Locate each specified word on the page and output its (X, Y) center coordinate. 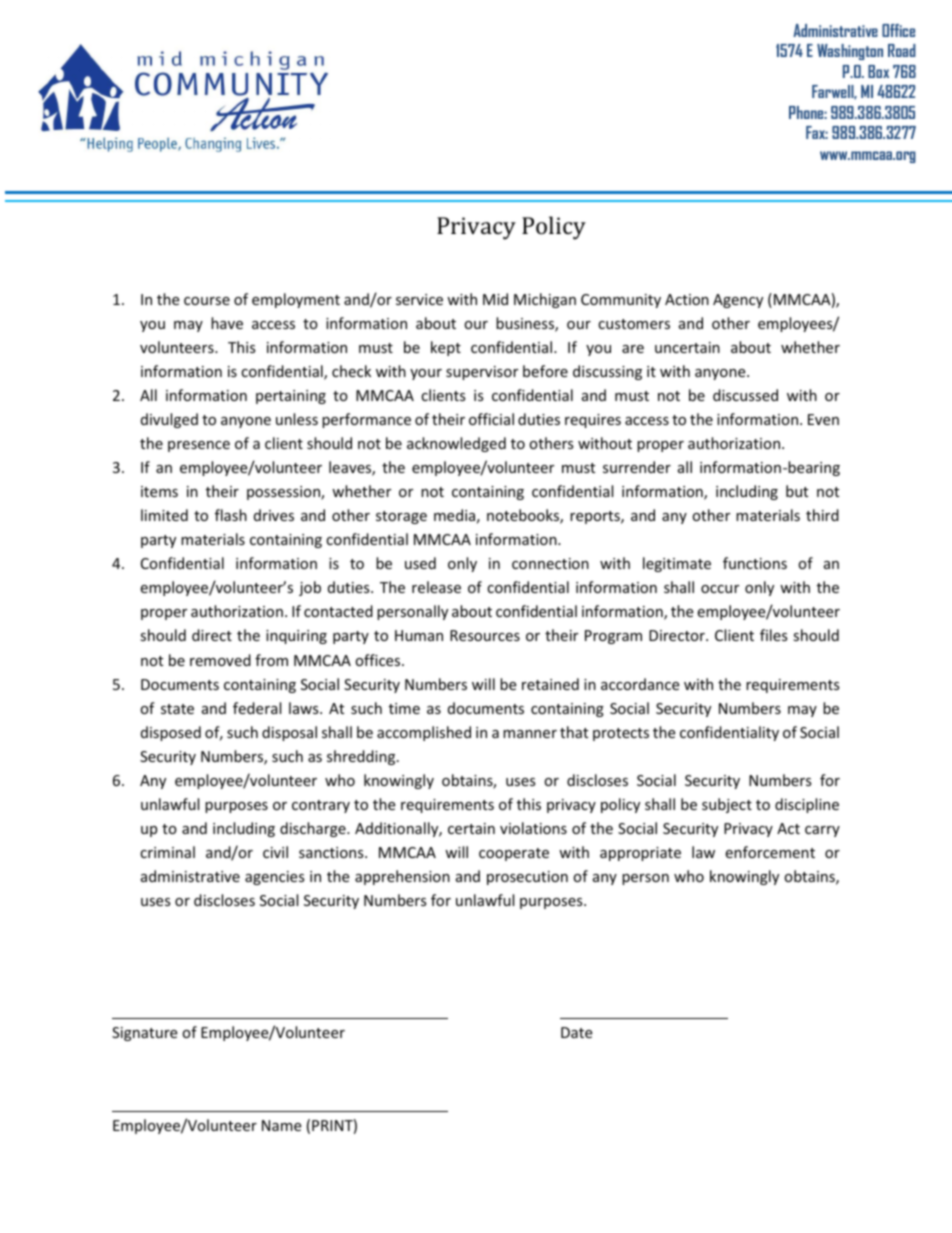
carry (822, 831)
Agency (738, 301)
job (310, 588)
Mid (495, 299)
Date (576, 1032)
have (227, 323)
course (207, 301)
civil (275, 852)
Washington (850, 52)
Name (281, 1125)
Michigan (545, 300)
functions (755, 563)
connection (550, 563)
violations (533, 828)
